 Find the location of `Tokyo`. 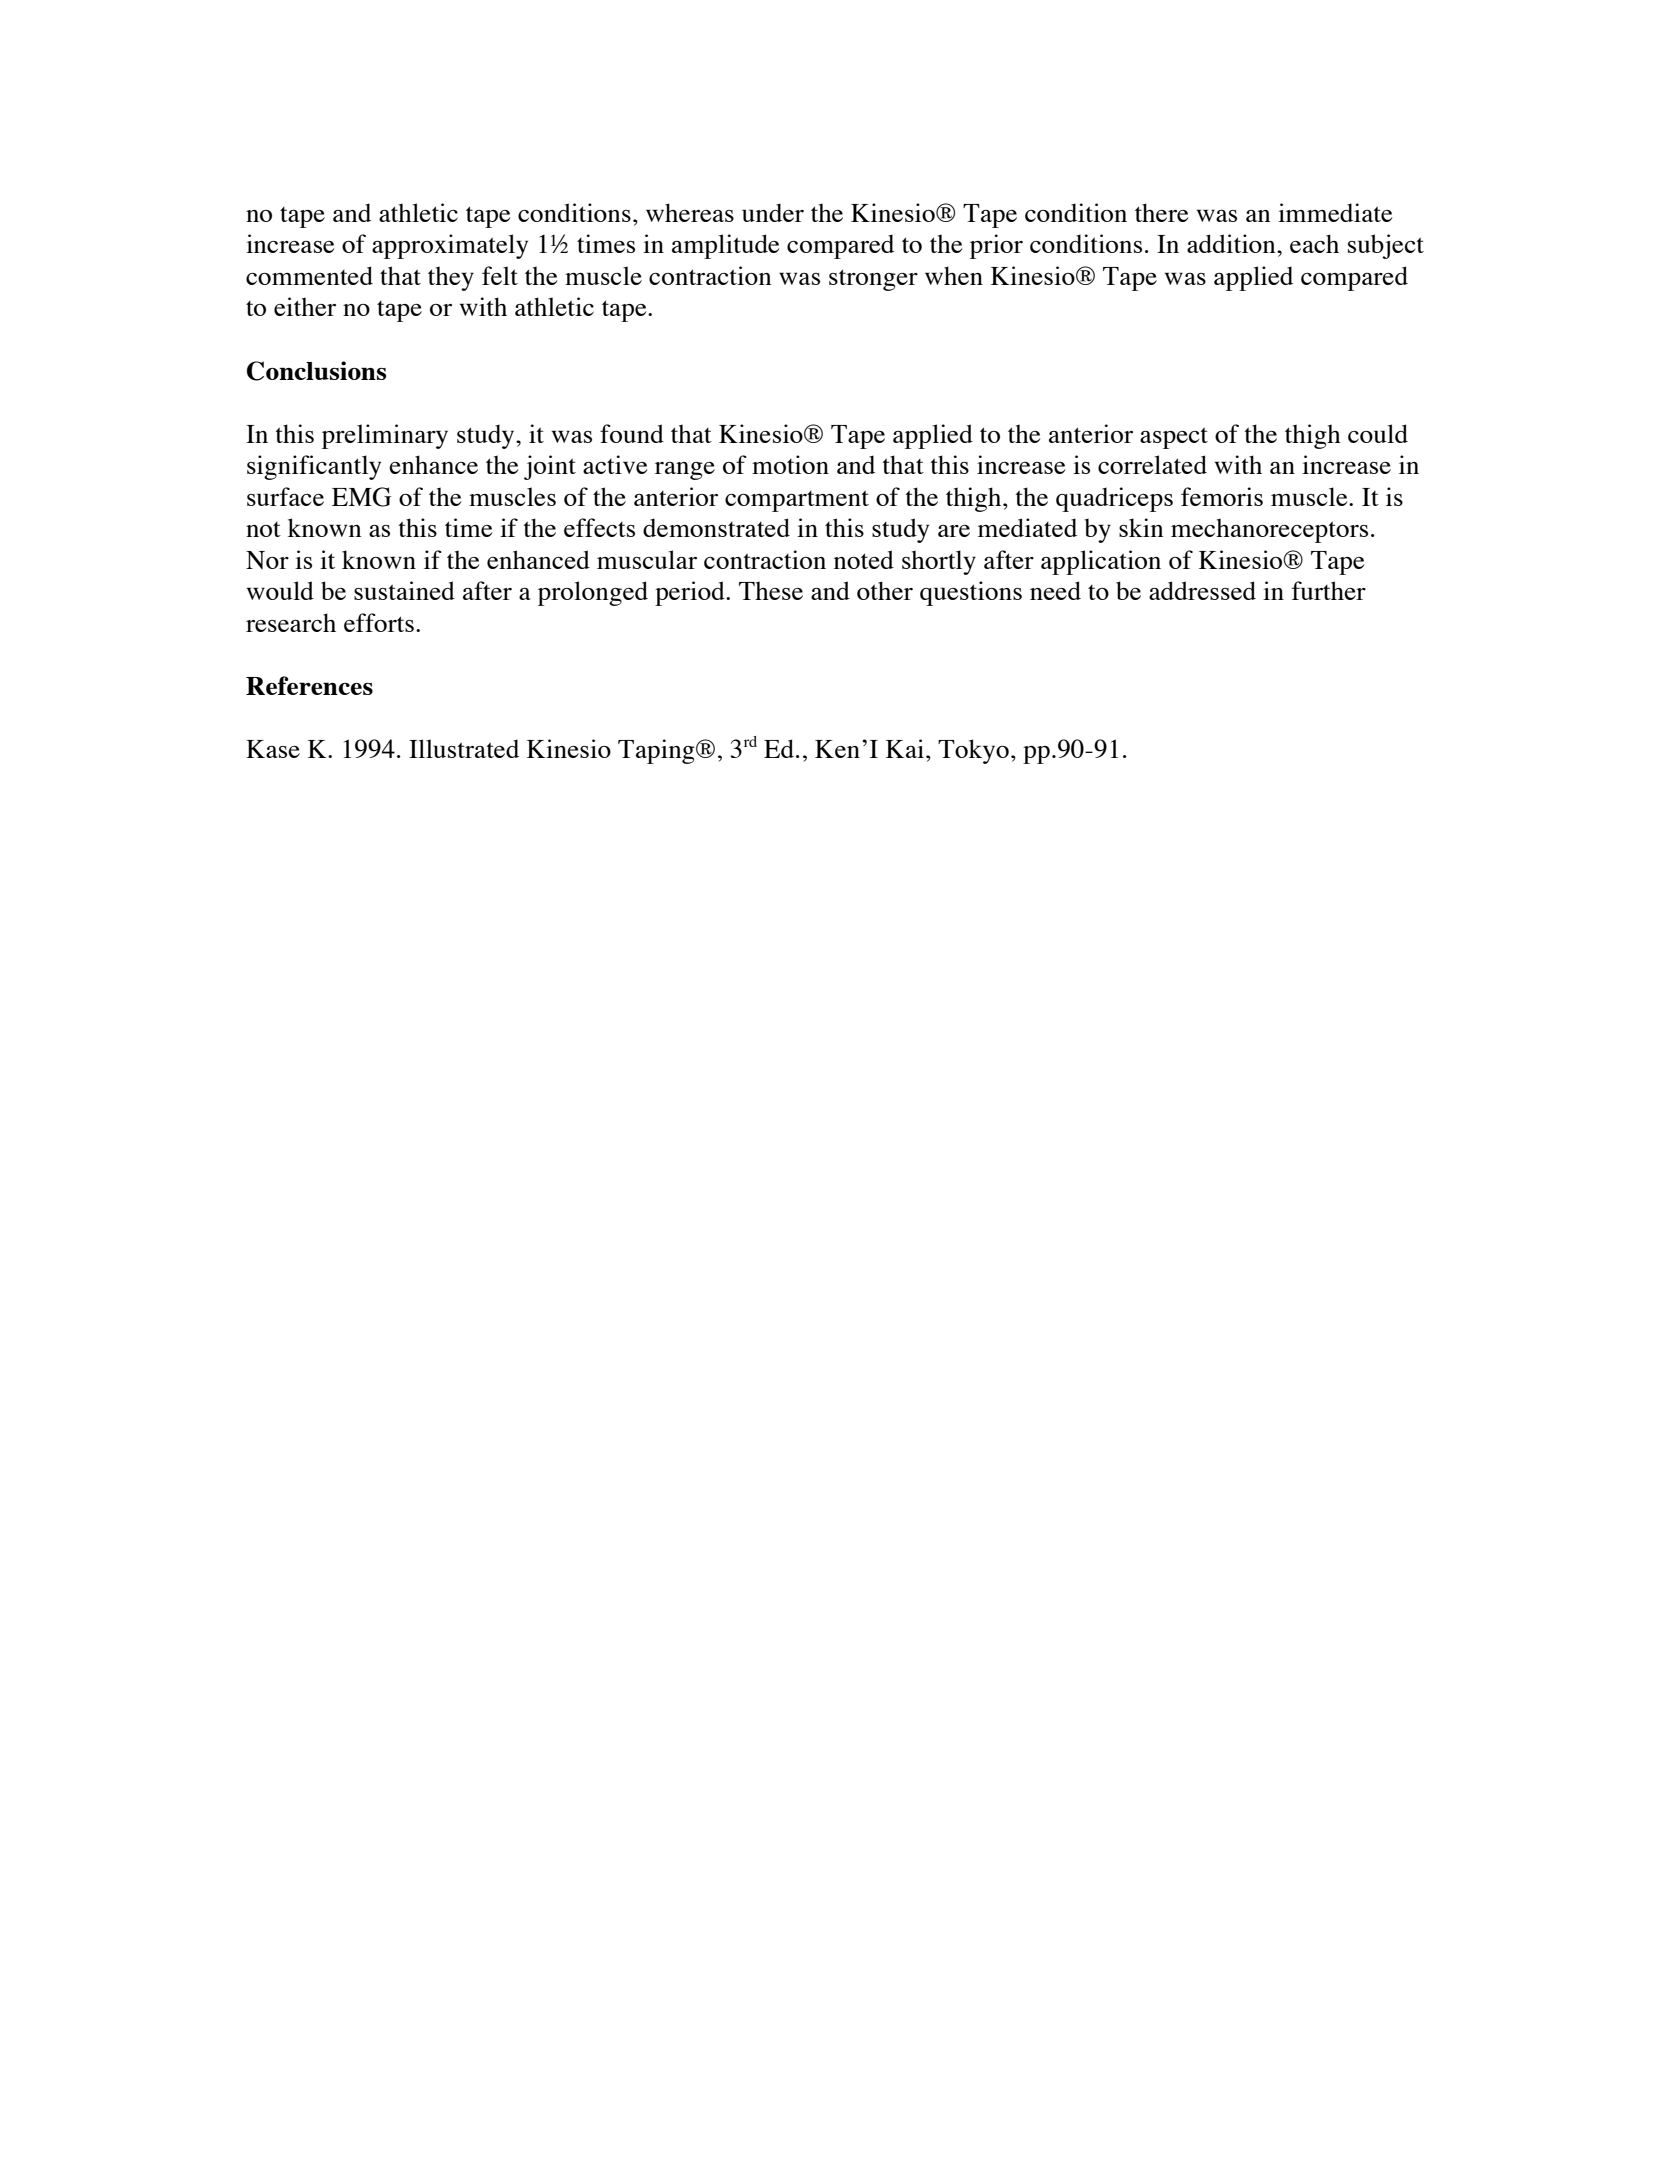

Tokyo is located at coordinates (973, 751).
